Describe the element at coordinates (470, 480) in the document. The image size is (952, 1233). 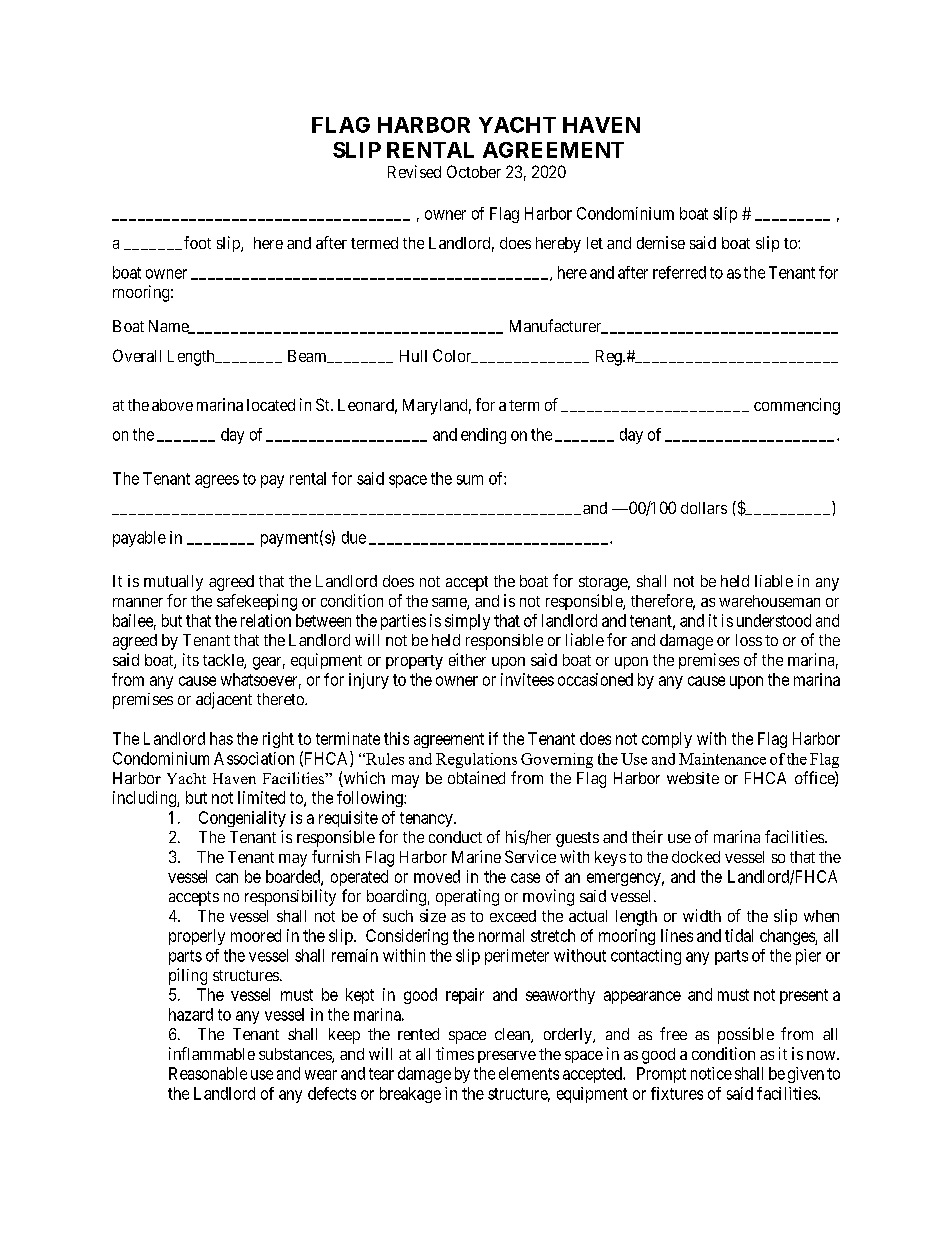
I see `sum` at that location.
